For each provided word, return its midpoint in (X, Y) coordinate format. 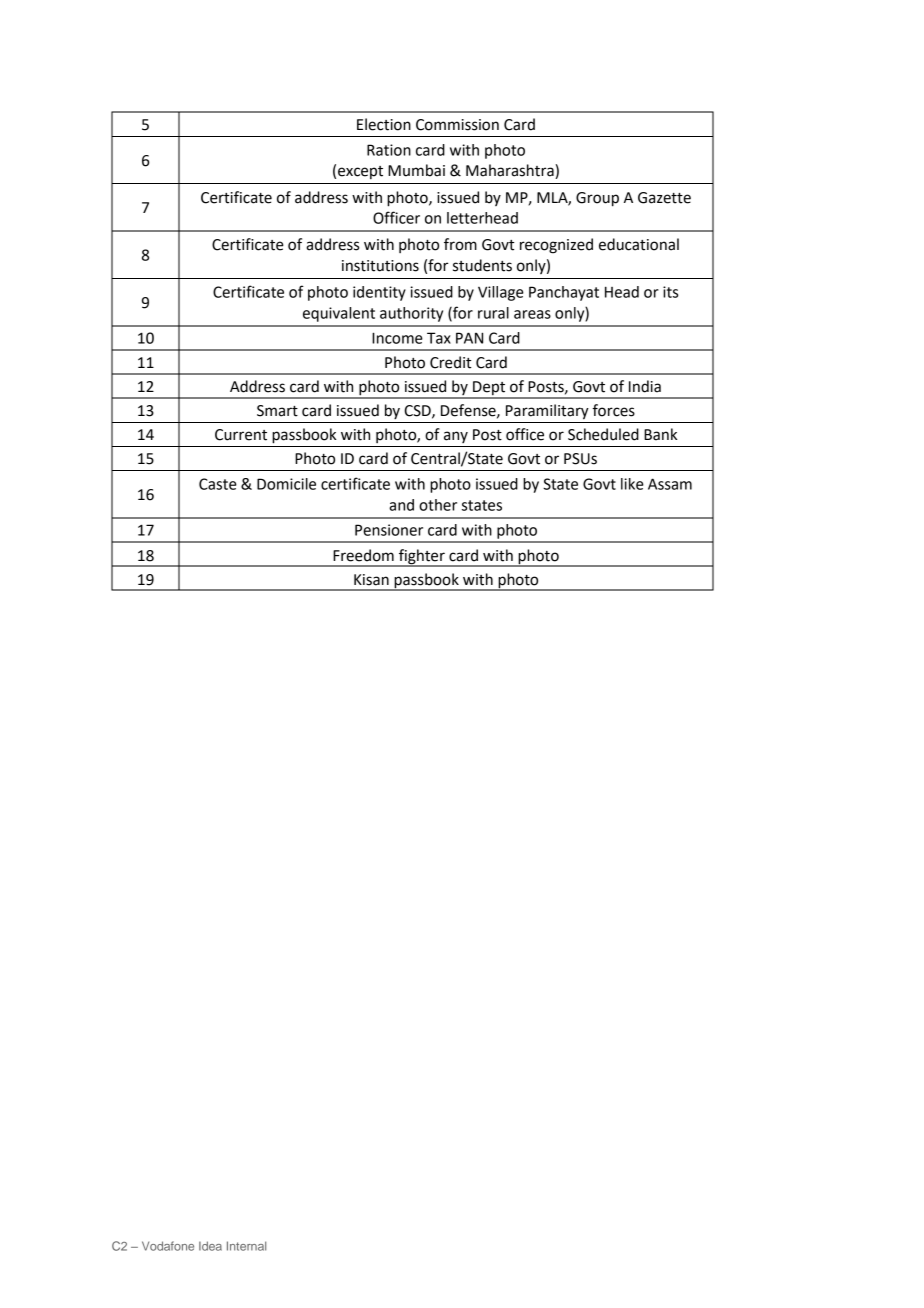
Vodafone (168, 1246)
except (360, 172)
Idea (210, 1246)
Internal (246, 1246)
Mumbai (416, 170)
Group (597, 199)
